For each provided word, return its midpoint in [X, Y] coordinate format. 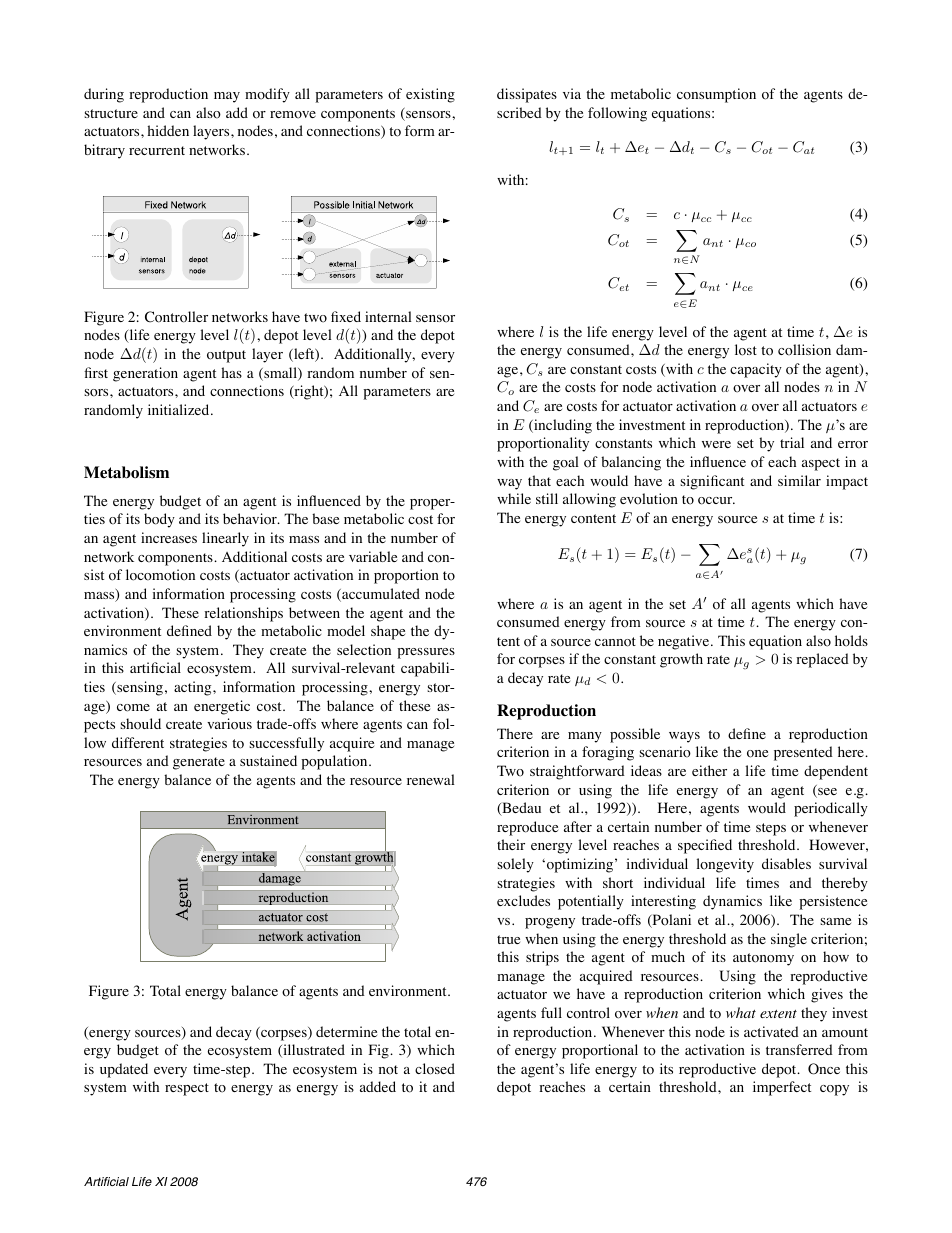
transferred [799, 1049]
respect [187, 1089]
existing [430, 95]
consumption [716, 95]
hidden [168, 130]
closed [435, 1069]
